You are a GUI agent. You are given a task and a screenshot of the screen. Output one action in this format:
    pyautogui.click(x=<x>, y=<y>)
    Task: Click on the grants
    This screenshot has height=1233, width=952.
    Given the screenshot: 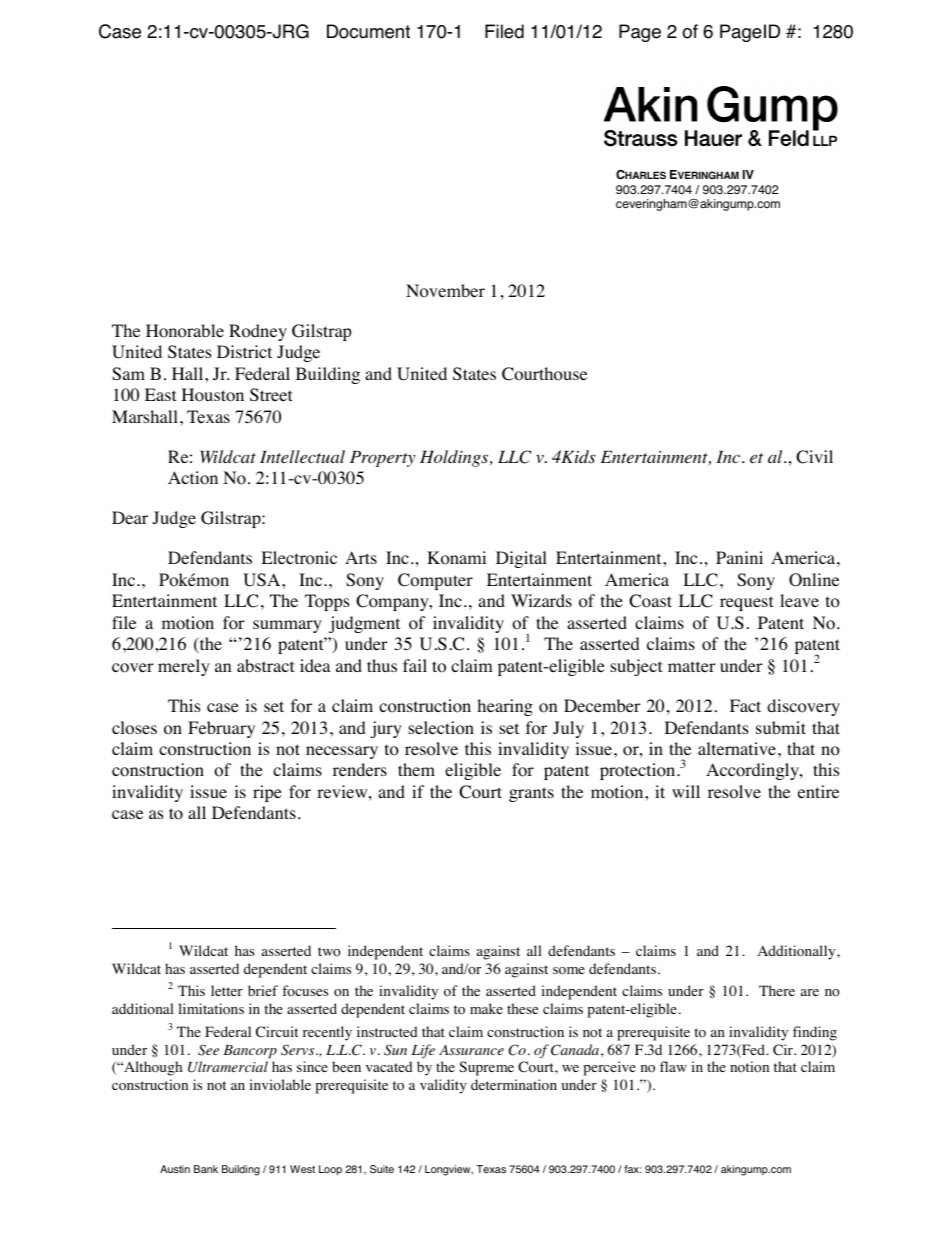 What is the action you would take?
    pyautogui.click(x=531, y=794)
